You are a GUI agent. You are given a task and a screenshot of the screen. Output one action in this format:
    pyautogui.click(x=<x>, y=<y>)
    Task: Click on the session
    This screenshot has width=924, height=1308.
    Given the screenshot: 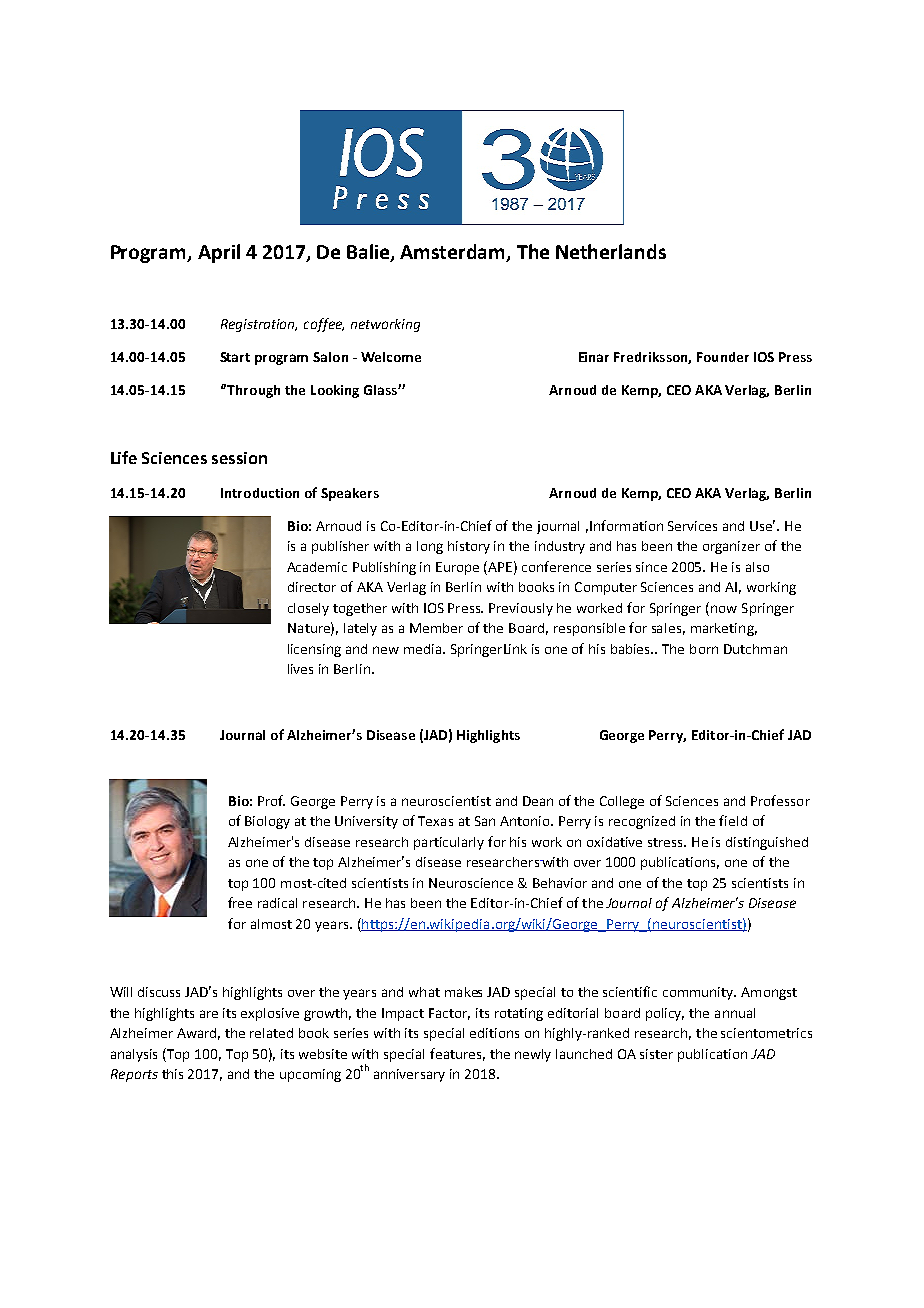 What is the action you would take?
    pyautogui.click(x=239, y=458)
